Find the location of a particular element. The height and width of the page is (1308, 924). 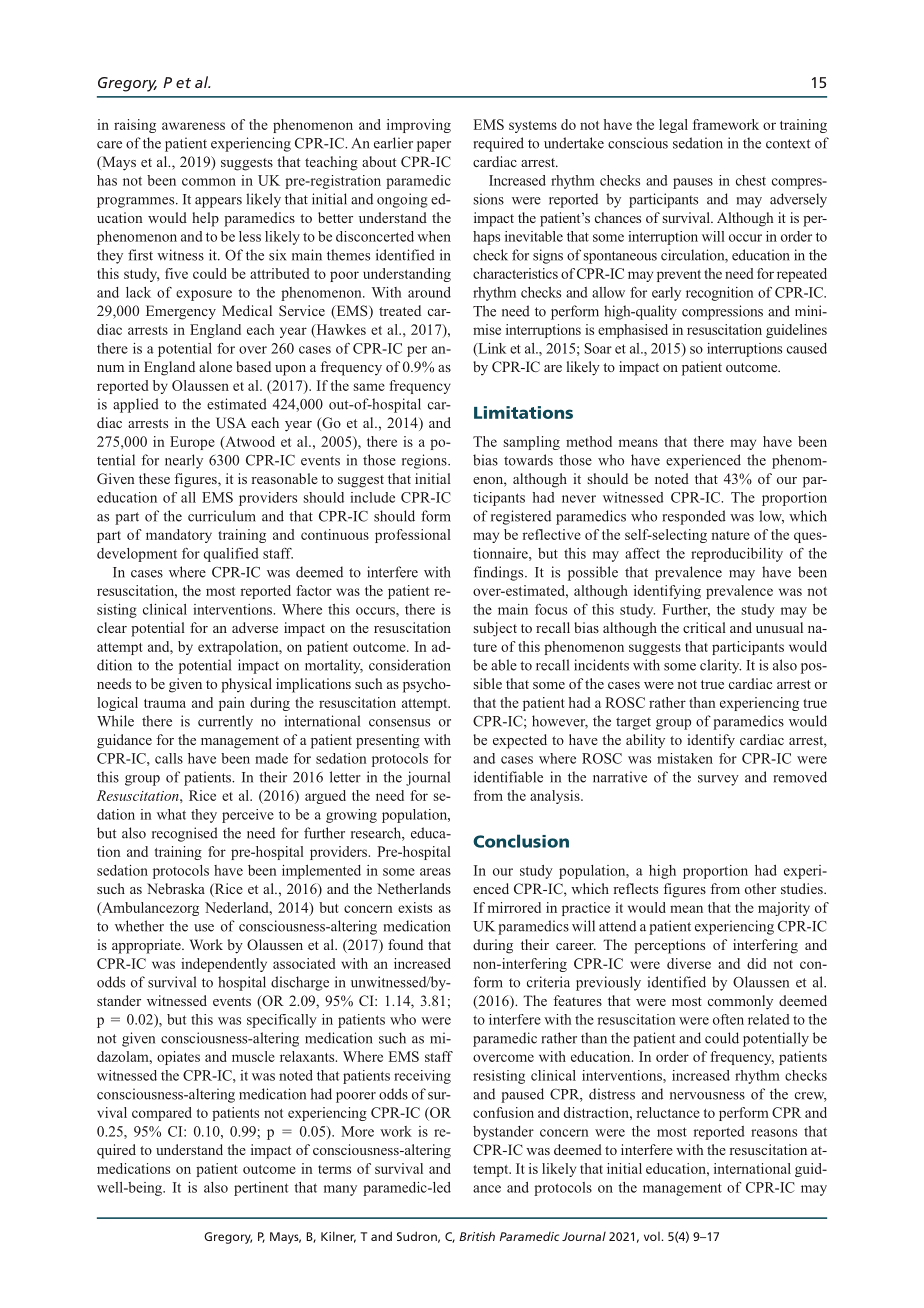

paper is located at coordinates (434, 146).
